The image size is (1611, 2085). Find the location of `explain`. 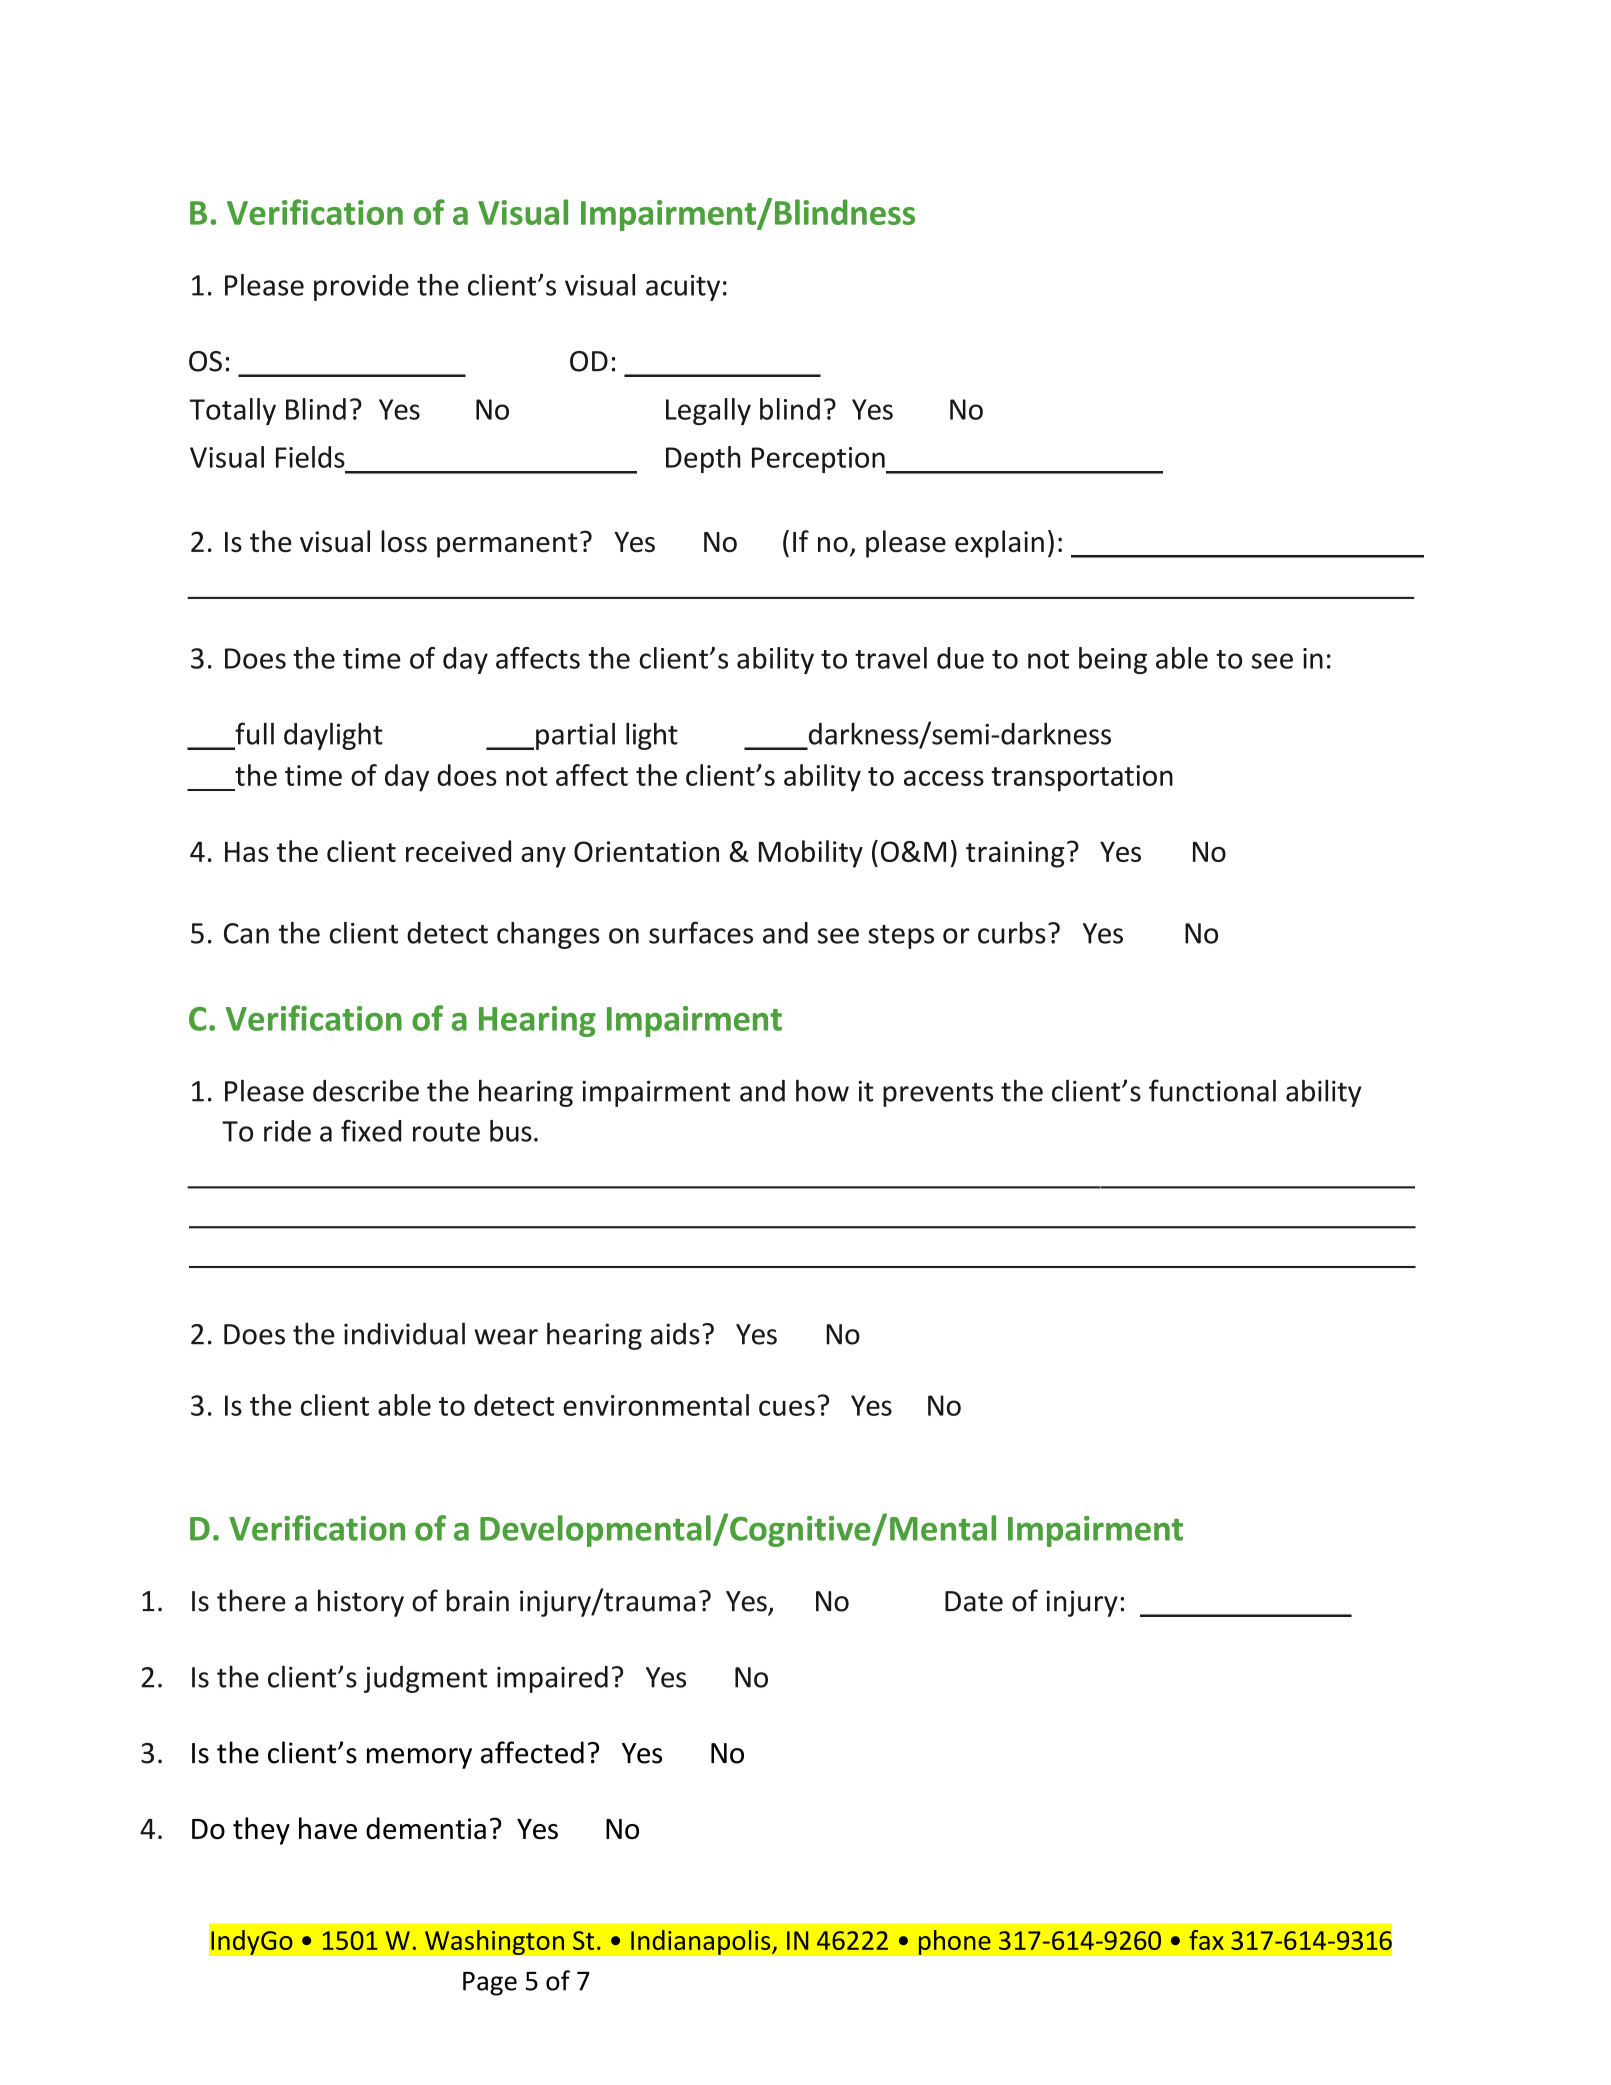

explain is located at coordinates (999, 544).
